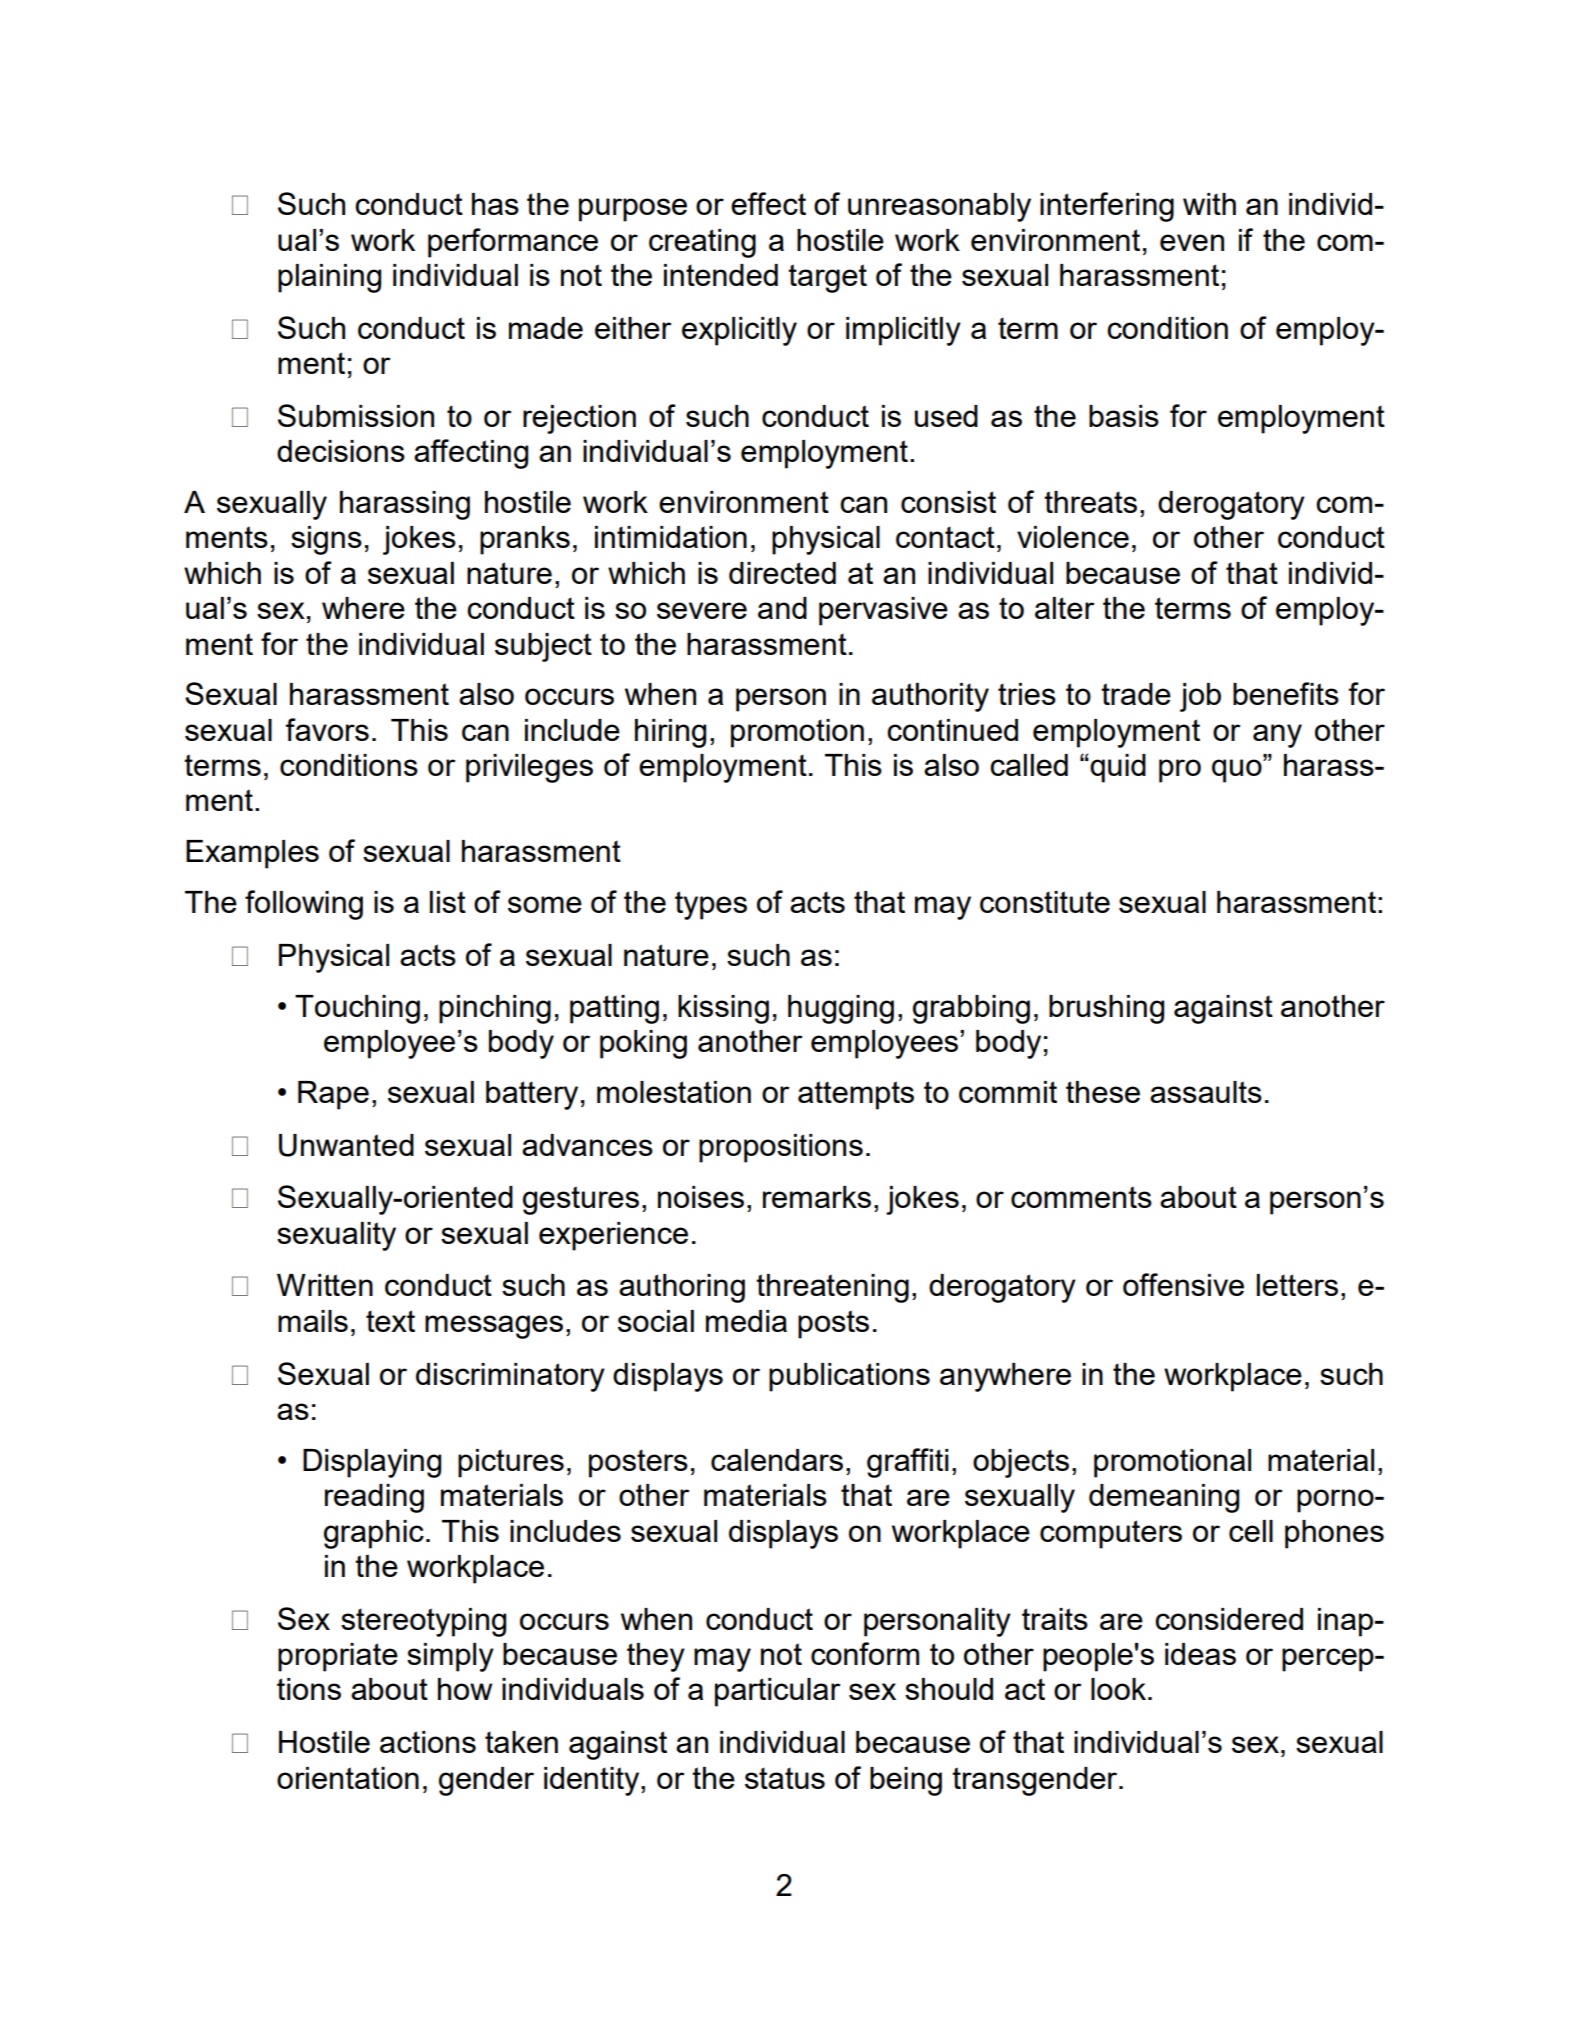 The width and height of the page is (1569, 2030). Describe the element at coordinates (785, 1778) in the page. I see `status` at that location.
